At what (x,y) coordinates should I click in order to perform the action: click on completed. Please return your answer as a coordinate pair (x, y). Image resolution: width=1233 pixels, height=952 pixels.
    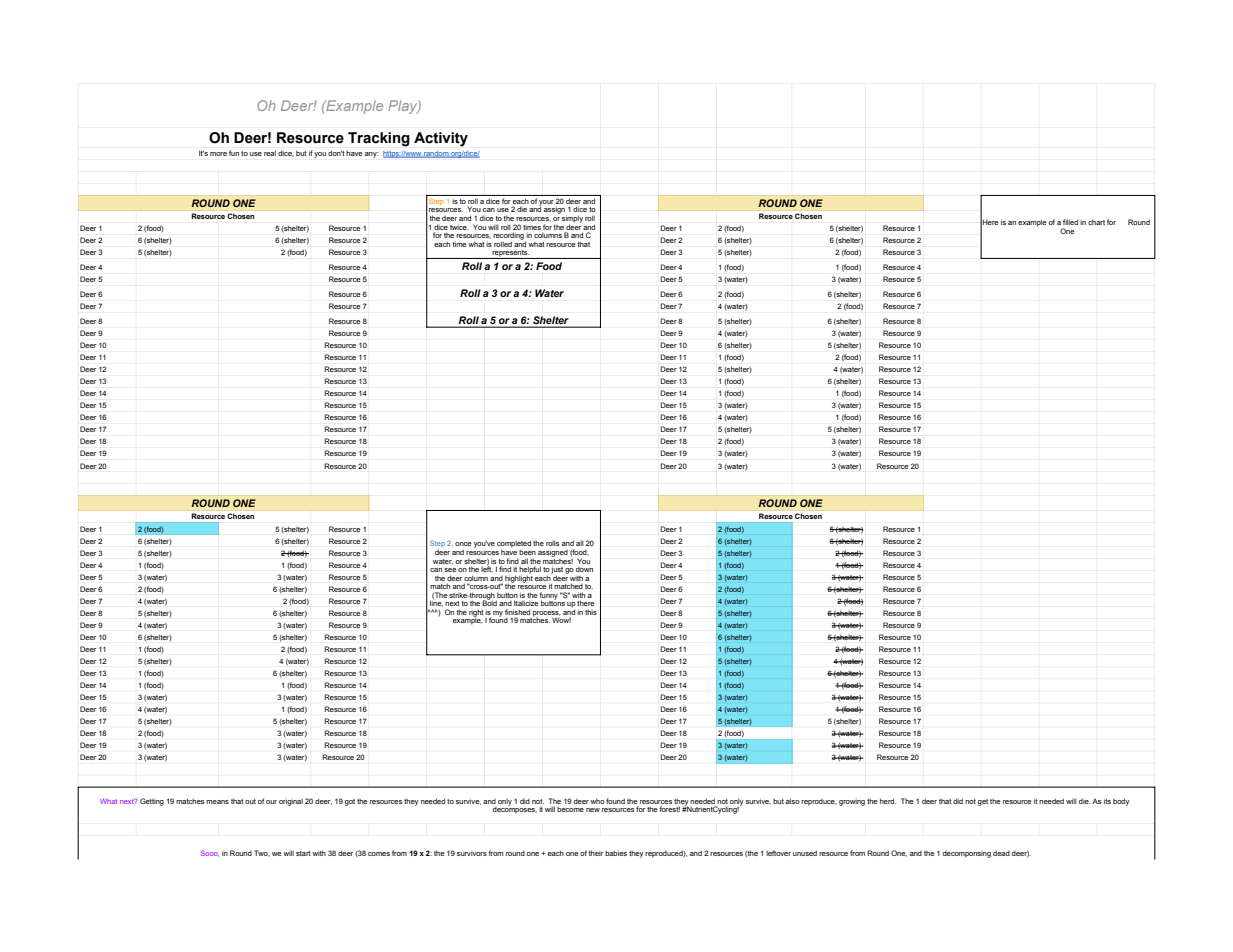
    Looking at the image, I should click on (514, 544).
